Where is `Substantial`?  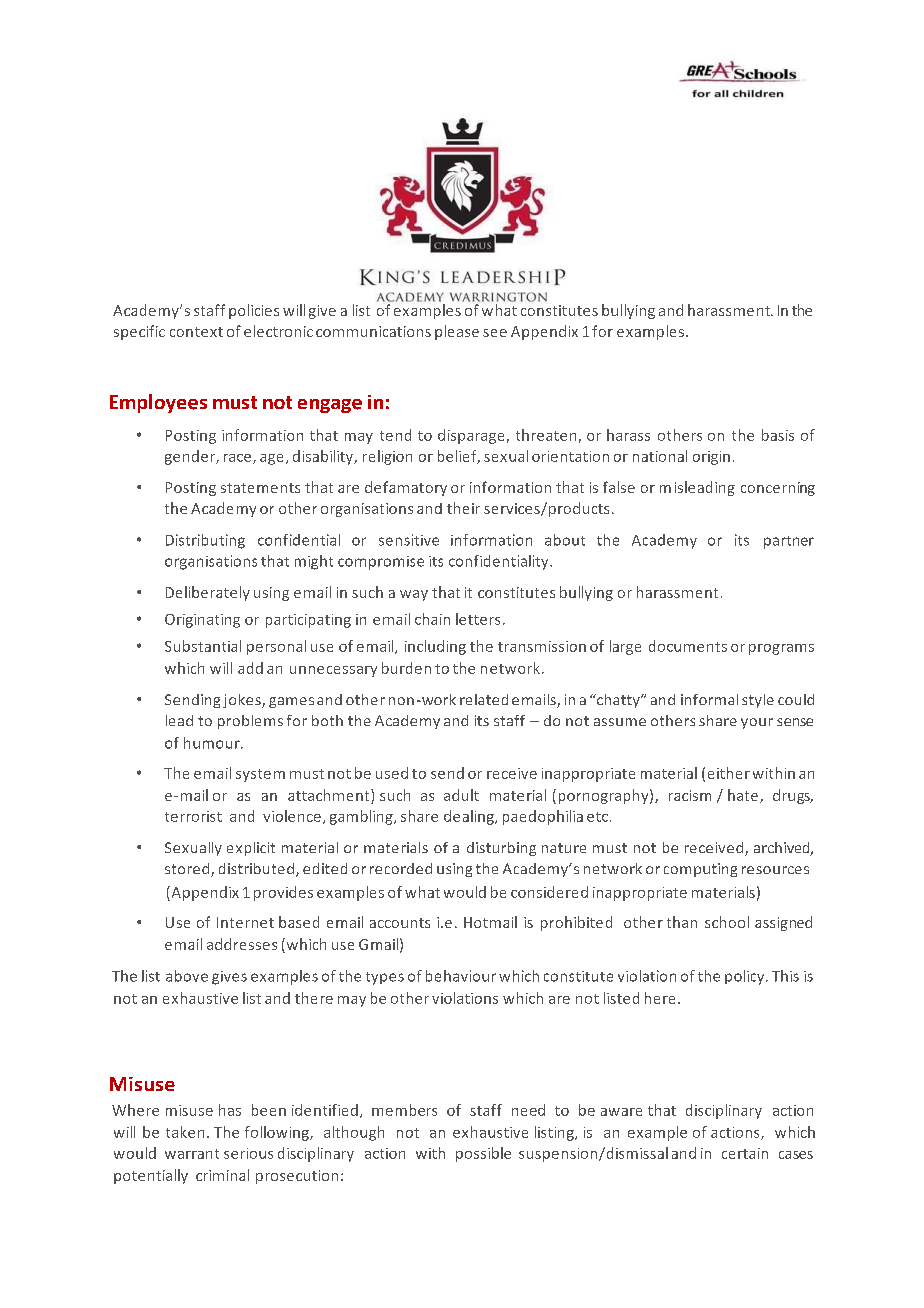 Substantial is located at coordinates (203, 646).
